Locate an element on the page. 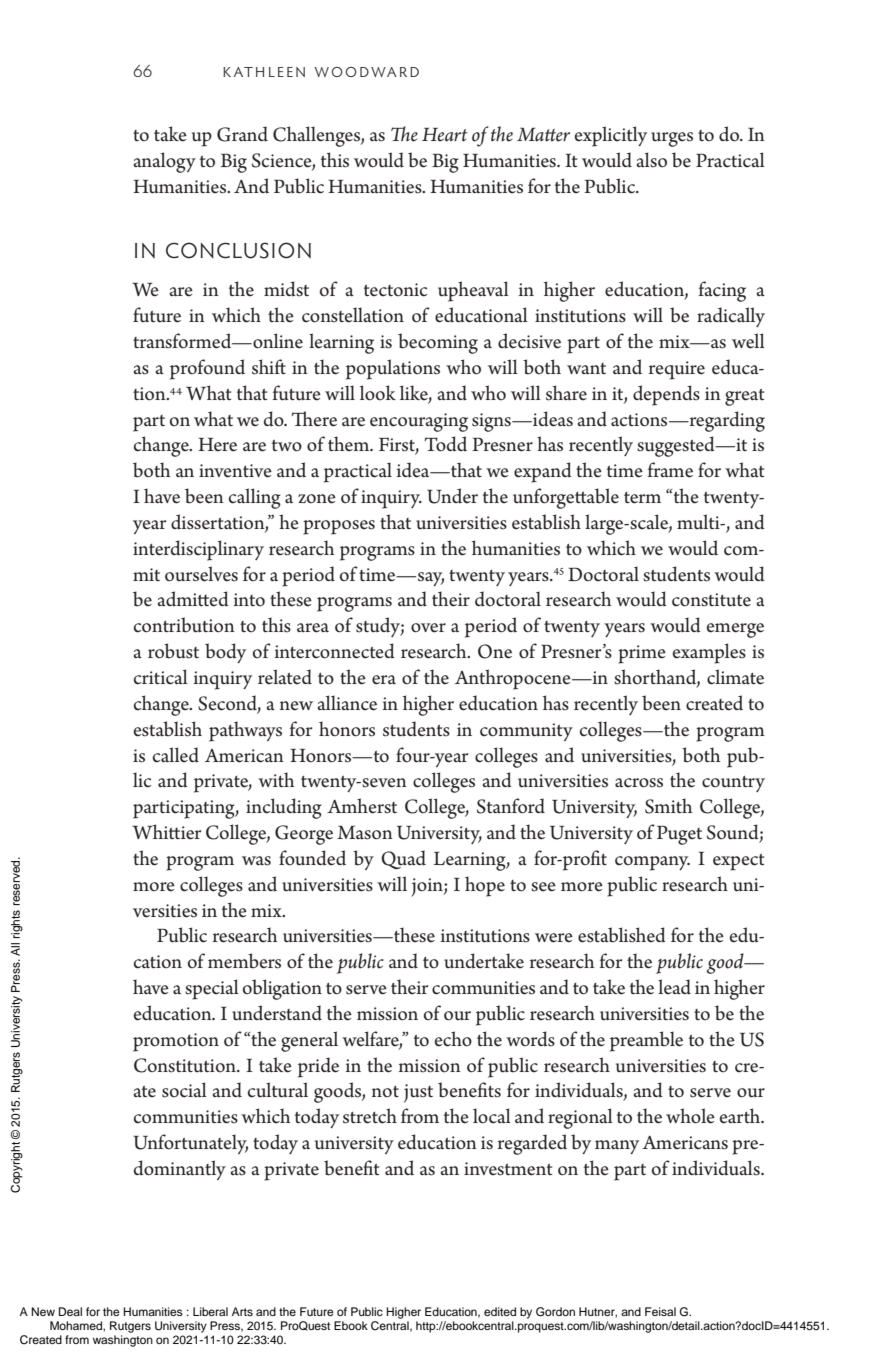 The width and height of the page is (878, 1372). Whittier is located at coordinates (166, 832).
